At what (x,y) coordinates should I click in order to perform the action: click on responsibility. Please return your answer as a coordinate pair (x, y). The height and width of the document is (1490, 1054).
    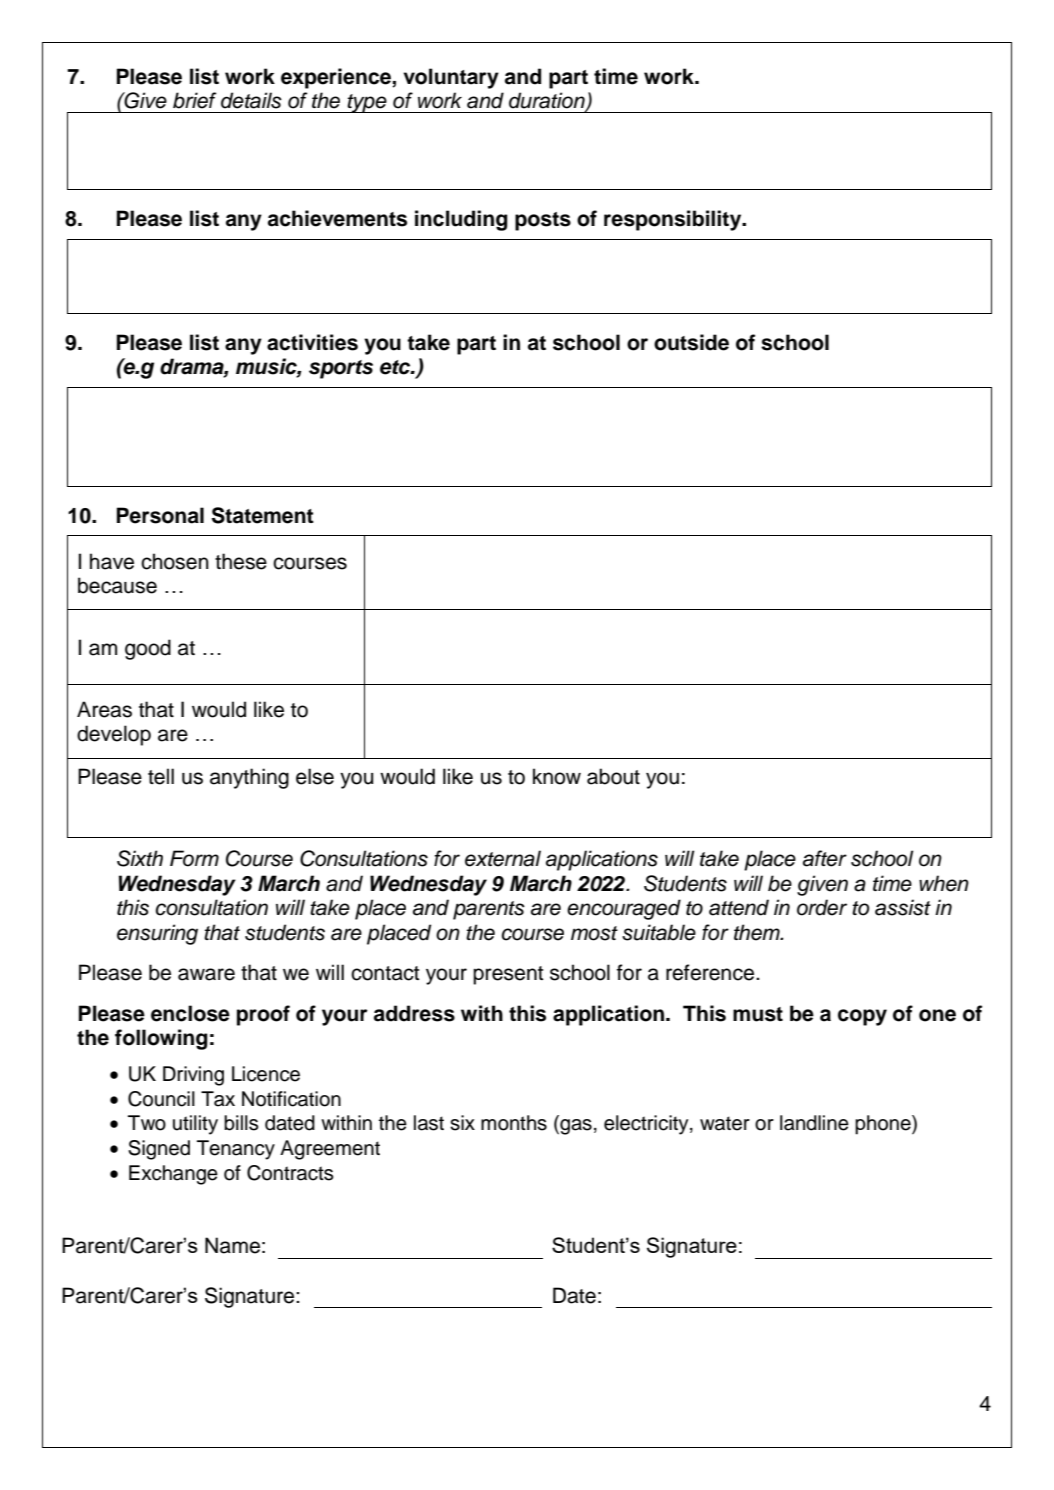
    Looking at the image, I should click on (674, 220).
